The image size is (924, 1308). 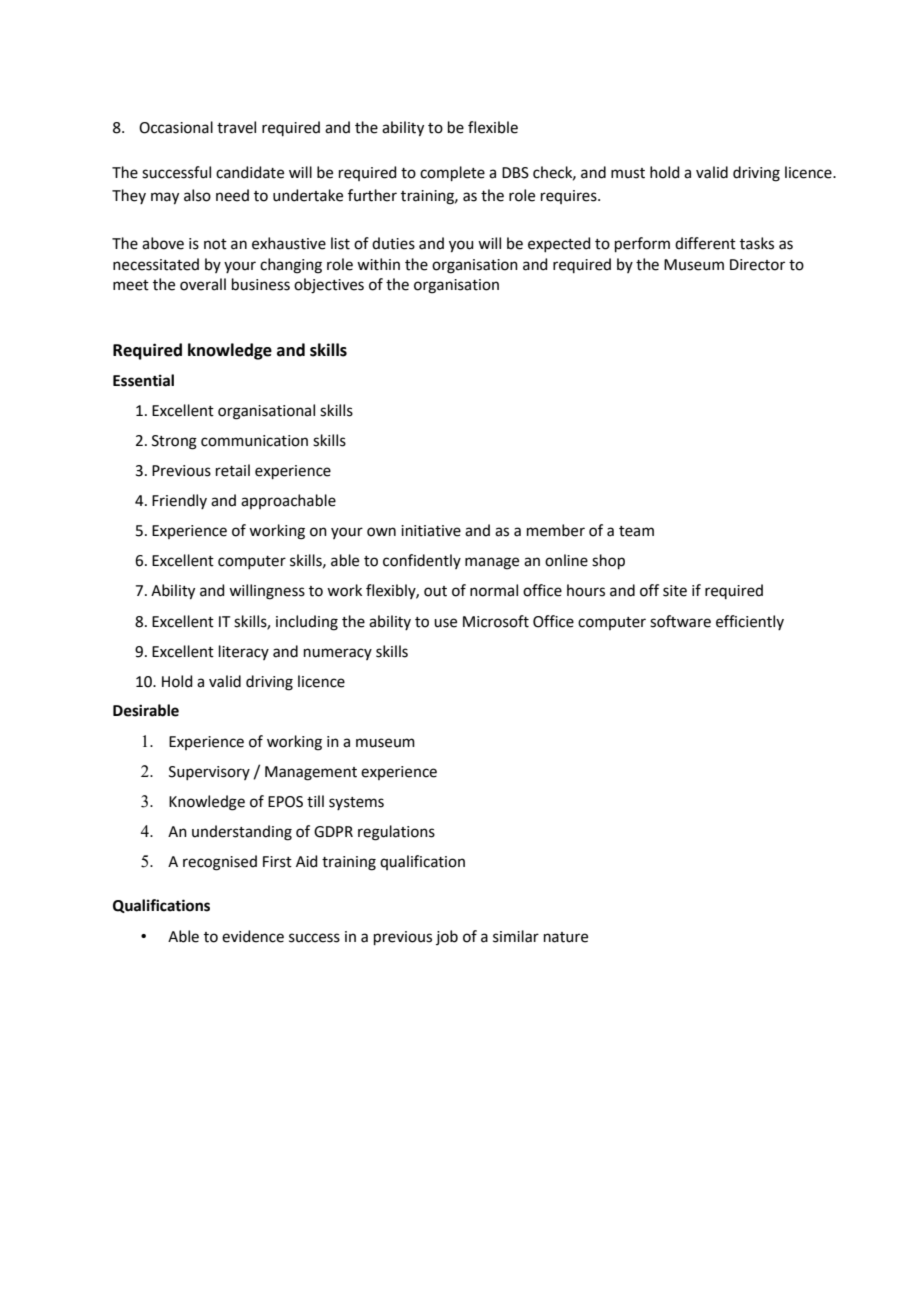 I want to click on evidence, so click(x=253, y=936).
